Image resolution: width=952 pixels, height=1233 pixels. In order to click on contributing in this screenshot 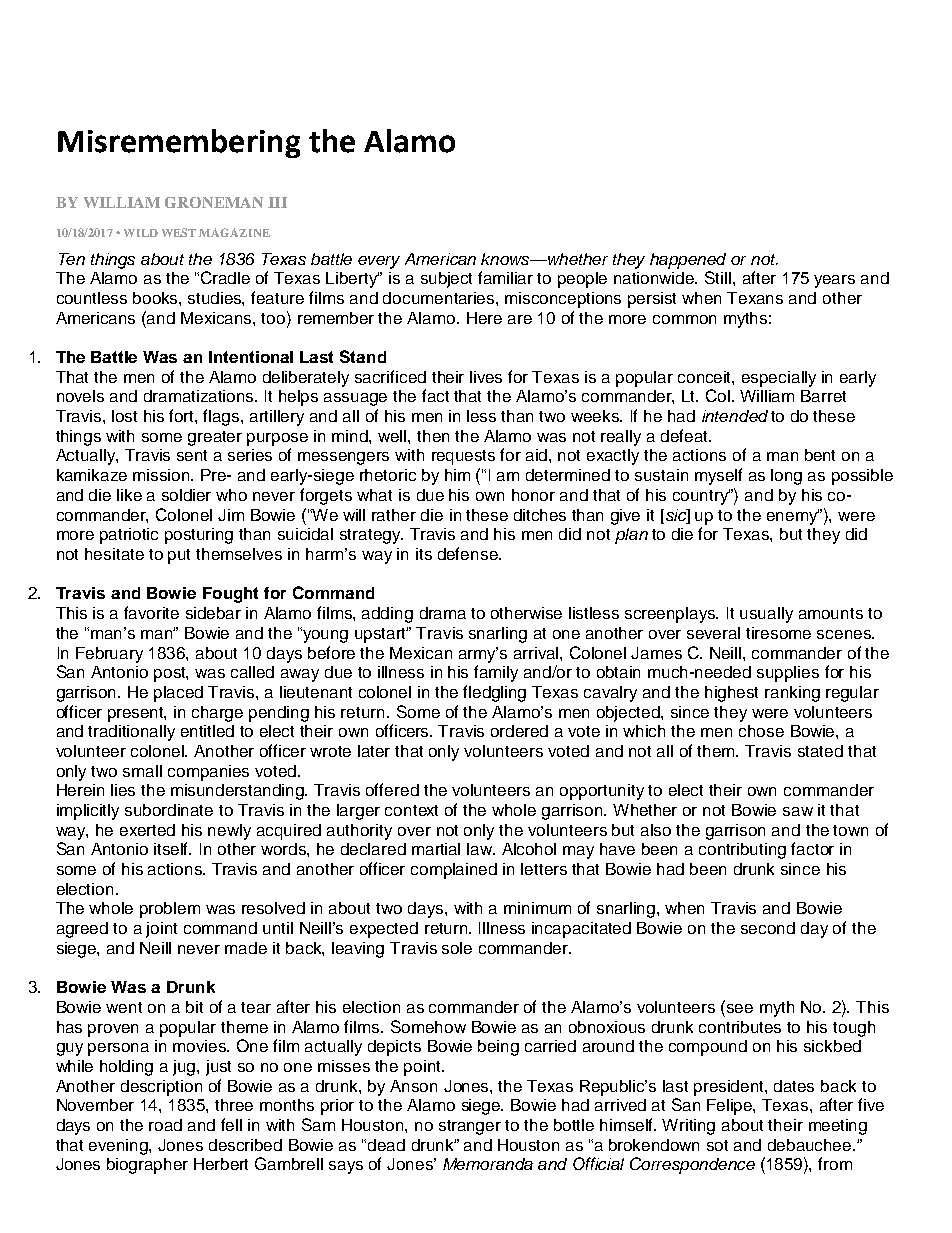, I will do `click(742, 851)`.
